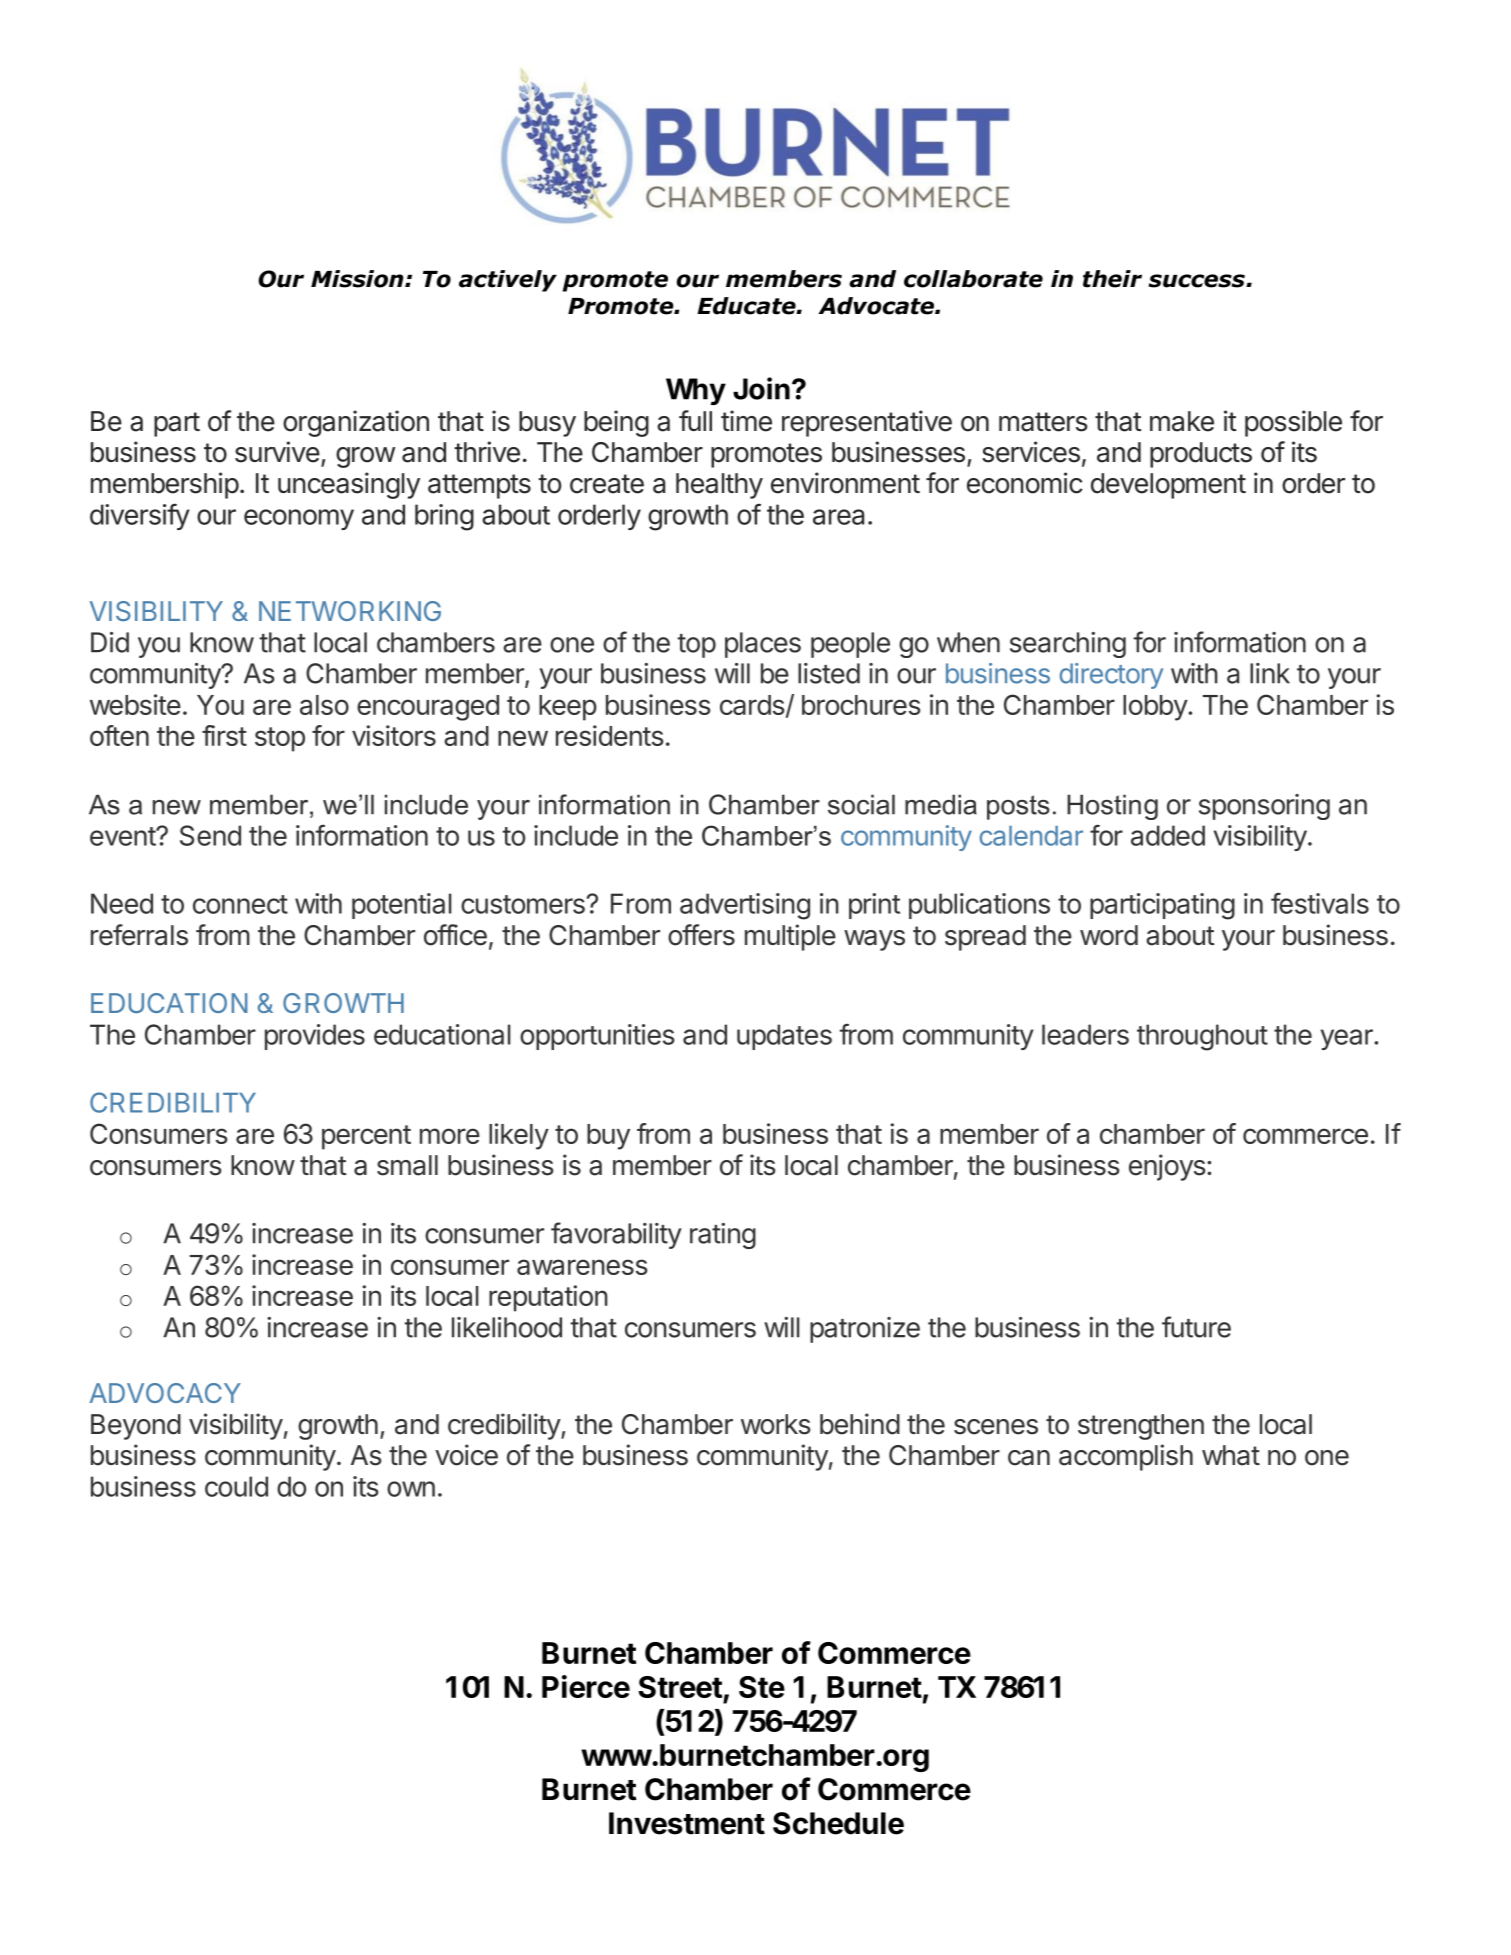 The width and height of the screenshot is (1511, 1955). I want to click on Pierce, so click(586, 1686).
